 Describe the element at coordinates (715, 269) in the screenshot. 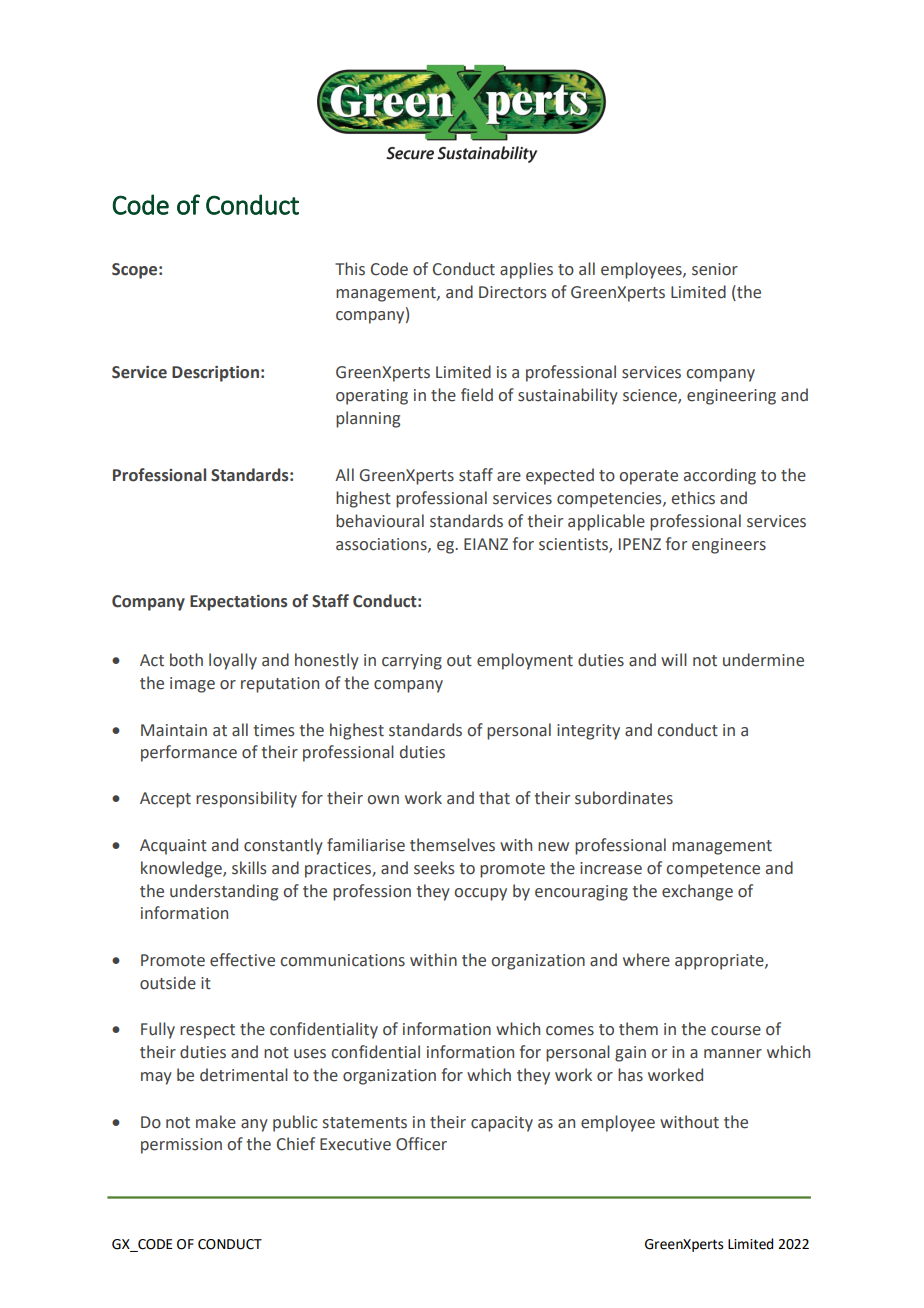

I see `senior` at that location.
